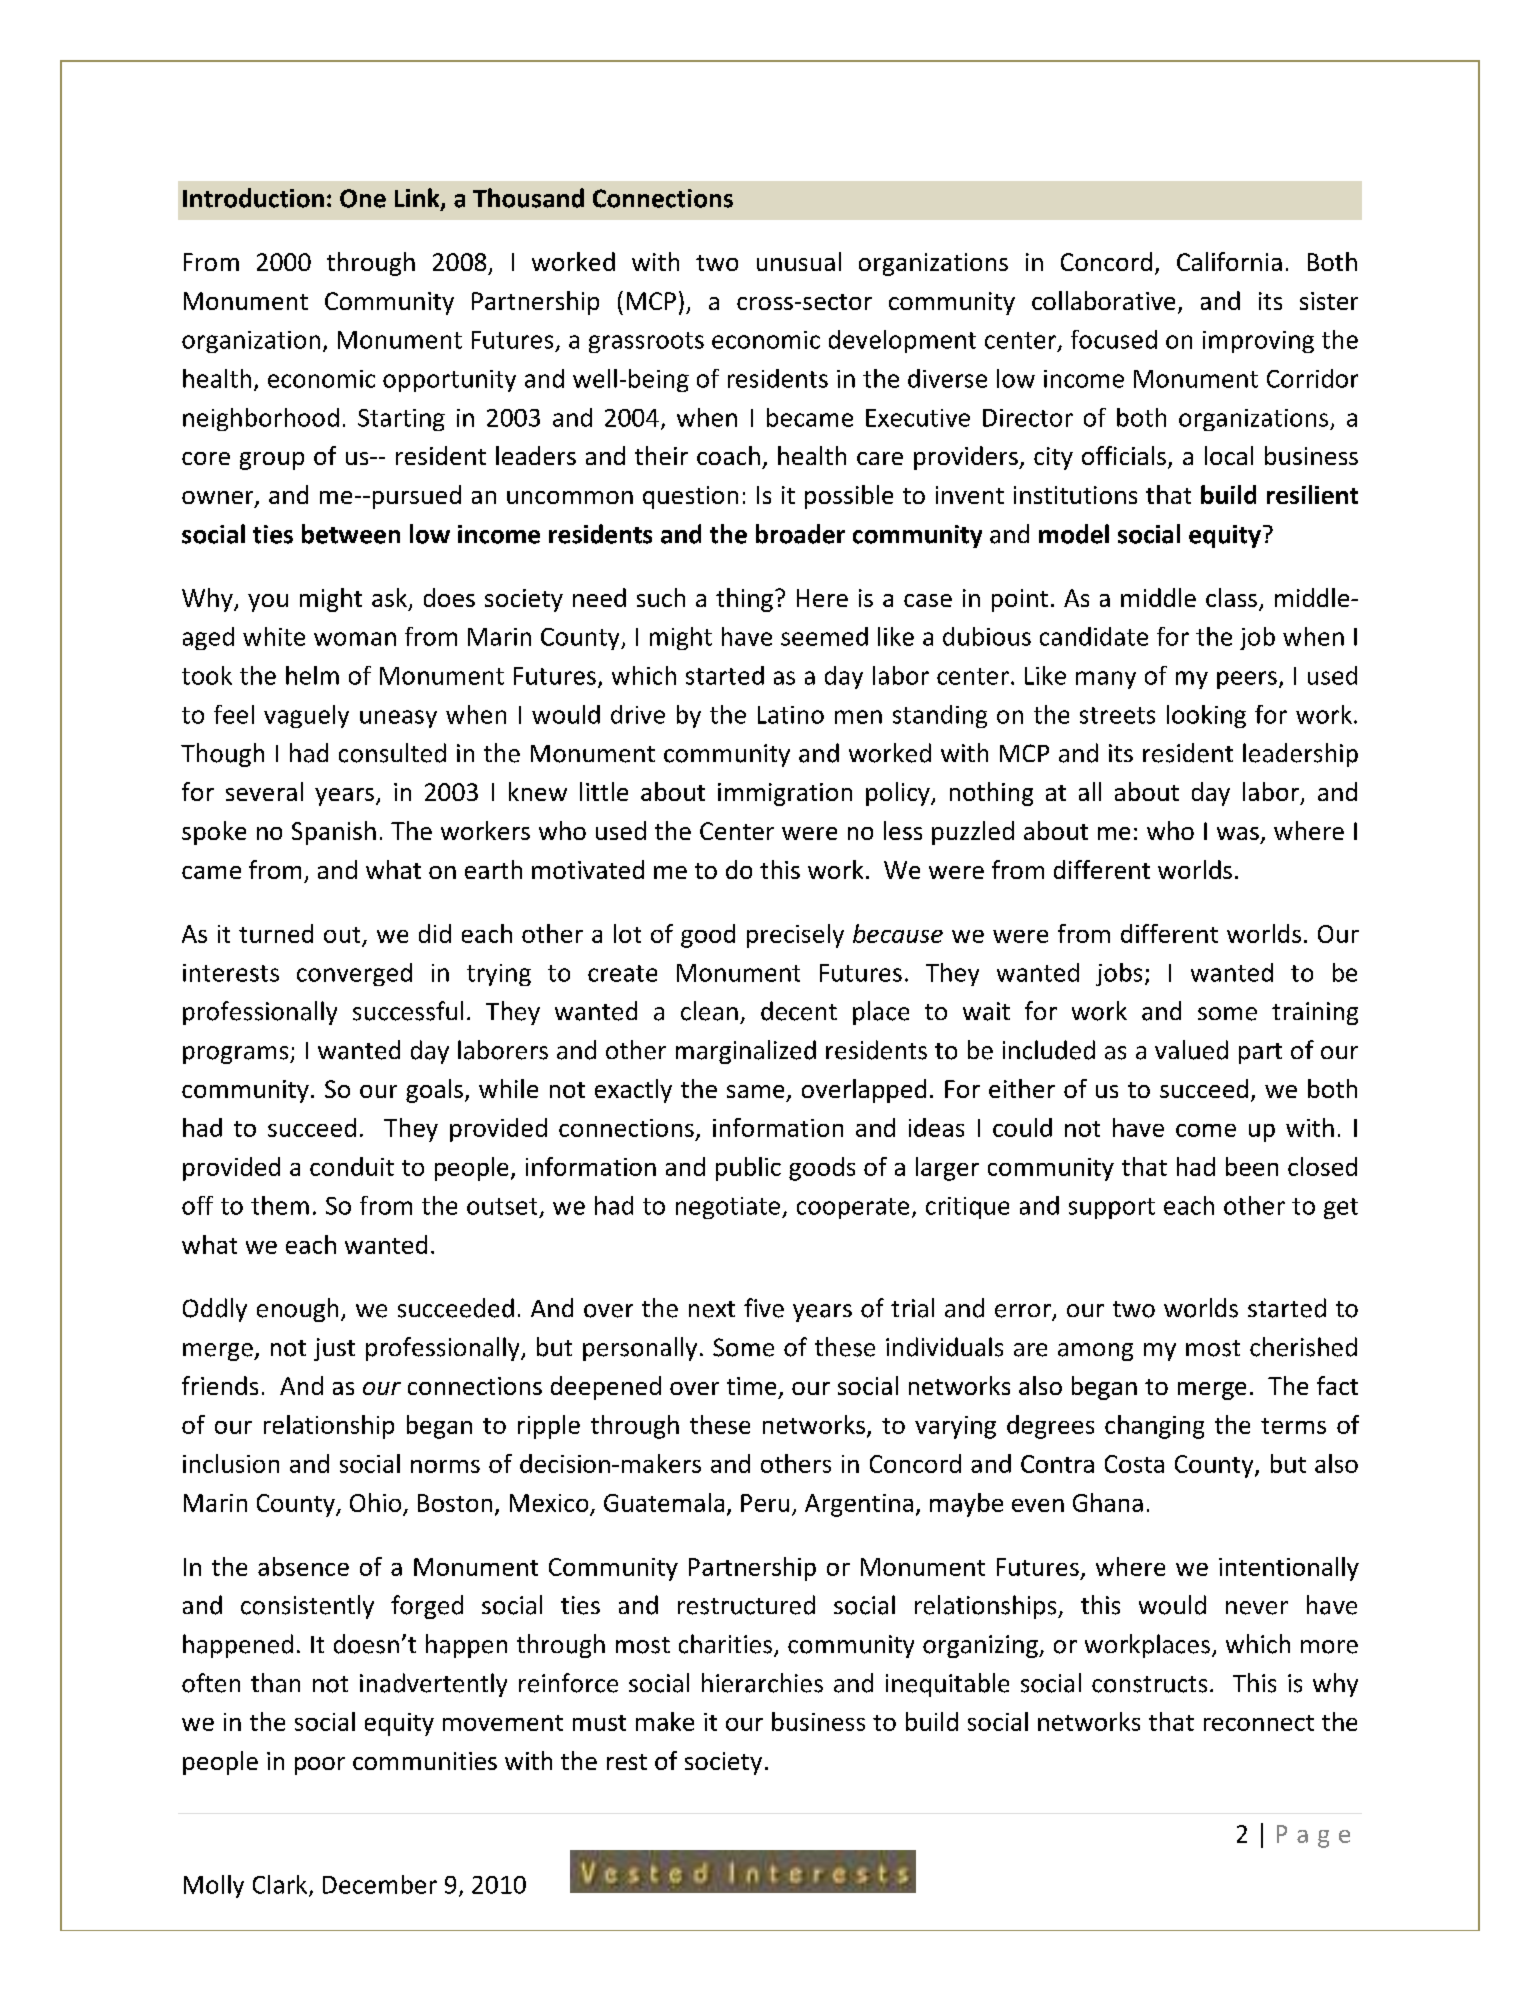 The height and width of the screenshot is (1992, 1540). What do you see at coordinates (363, 198) in the screenshot?
I see `One` at bounding box center [363, 198].
